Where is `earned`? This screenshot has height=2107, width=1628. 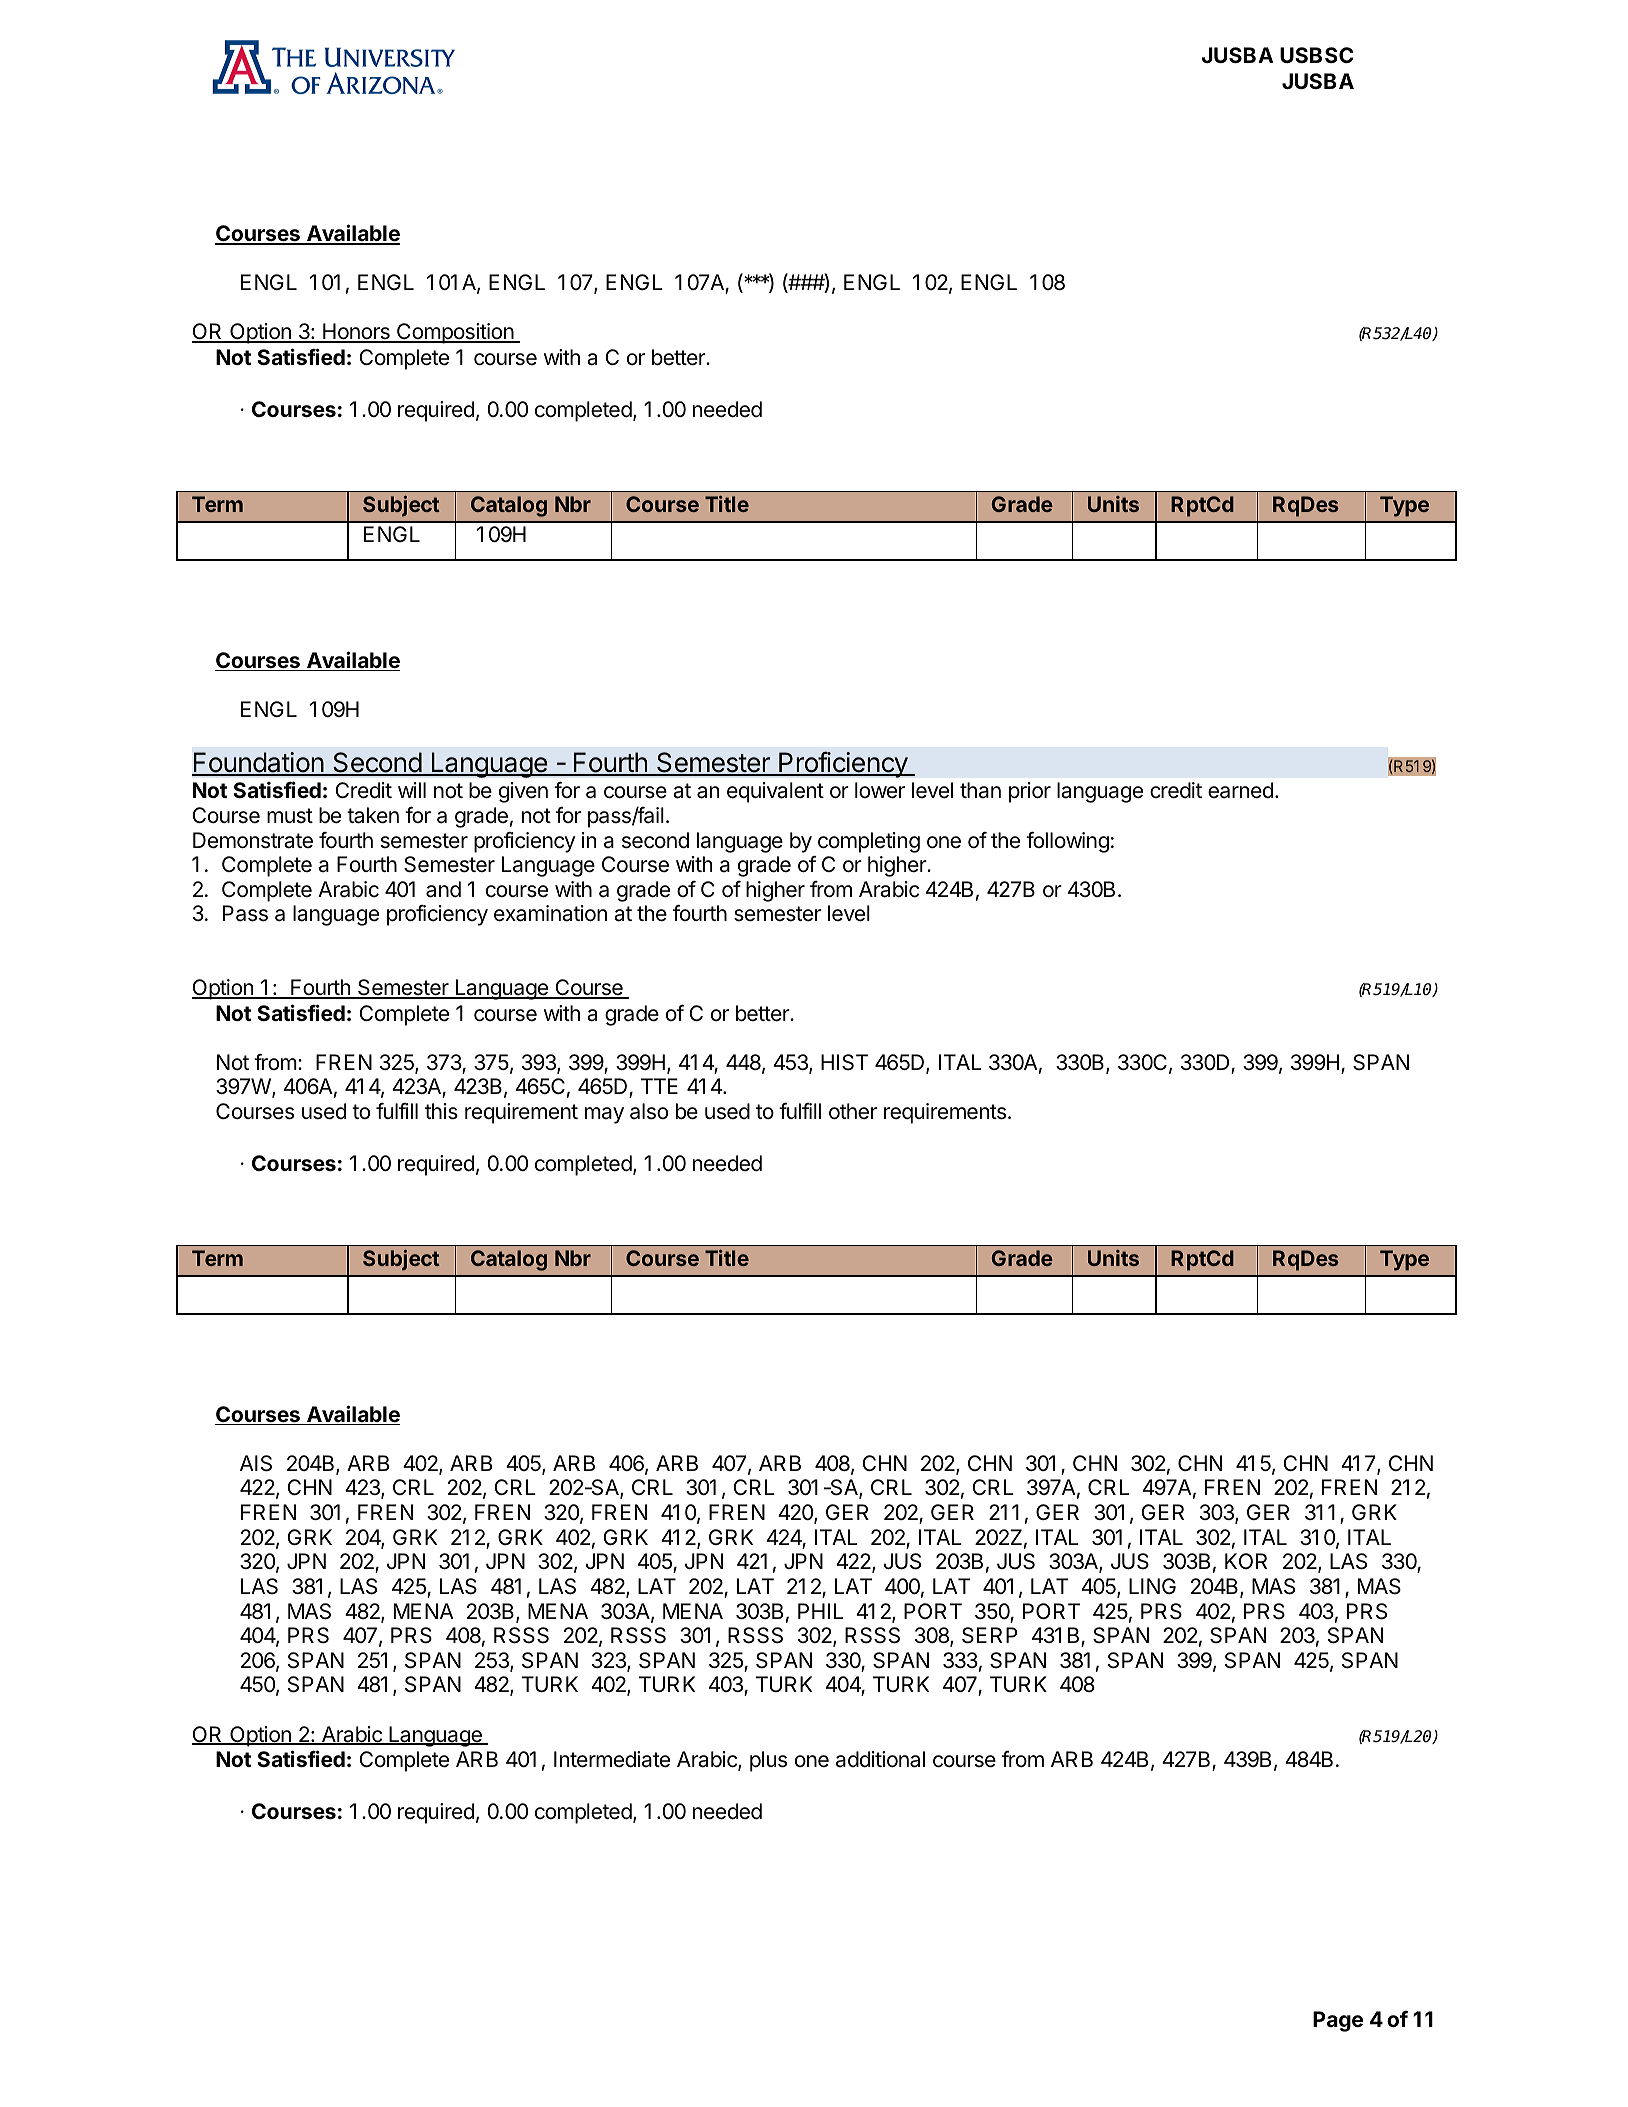
earned is located at coordinates (1240, 790).
